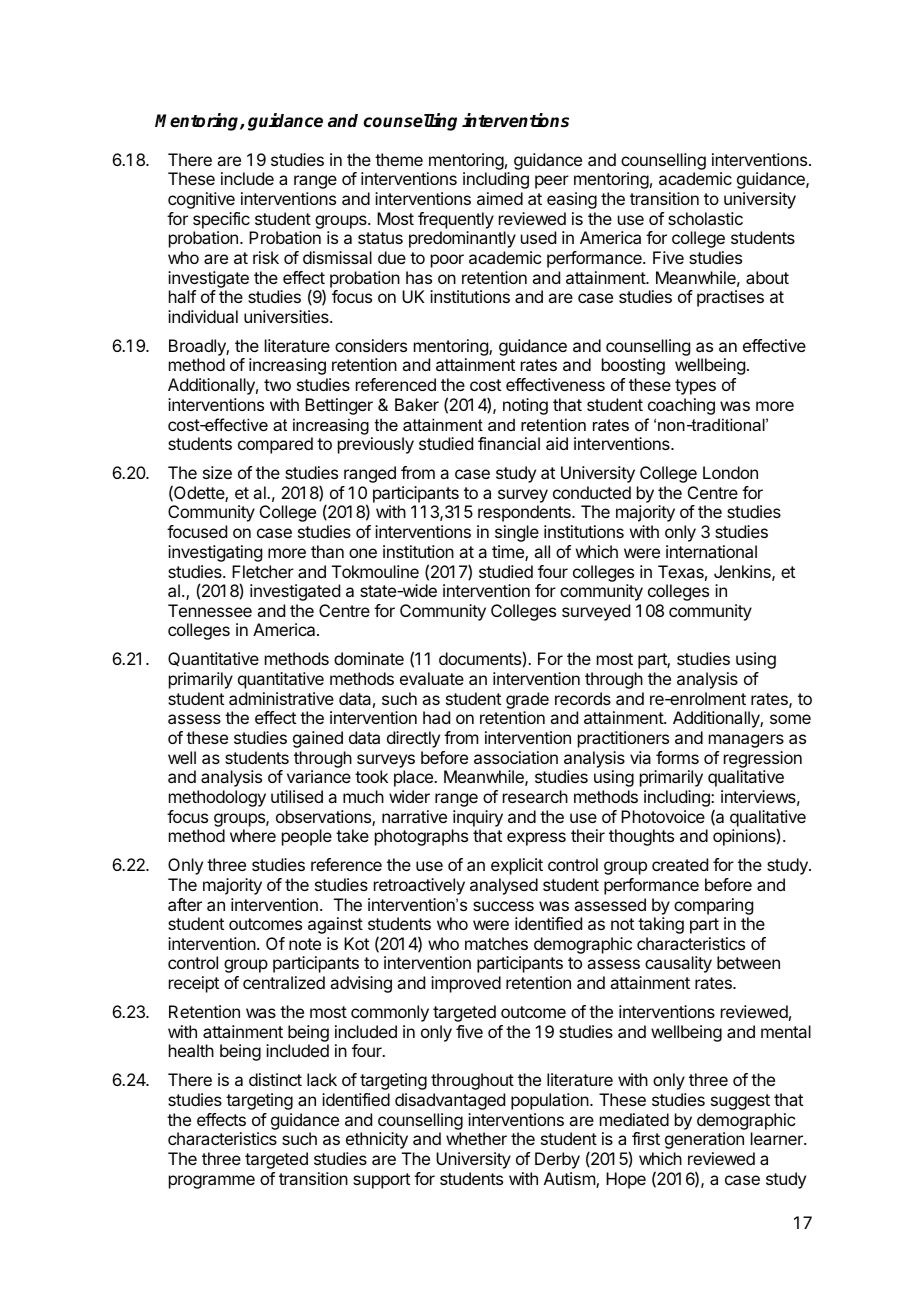 The width and height of the image is (924, 1308). What do you see at coordinates (212, 1182) in the image?
I see `programme` at bounding box center [212, 1182].
